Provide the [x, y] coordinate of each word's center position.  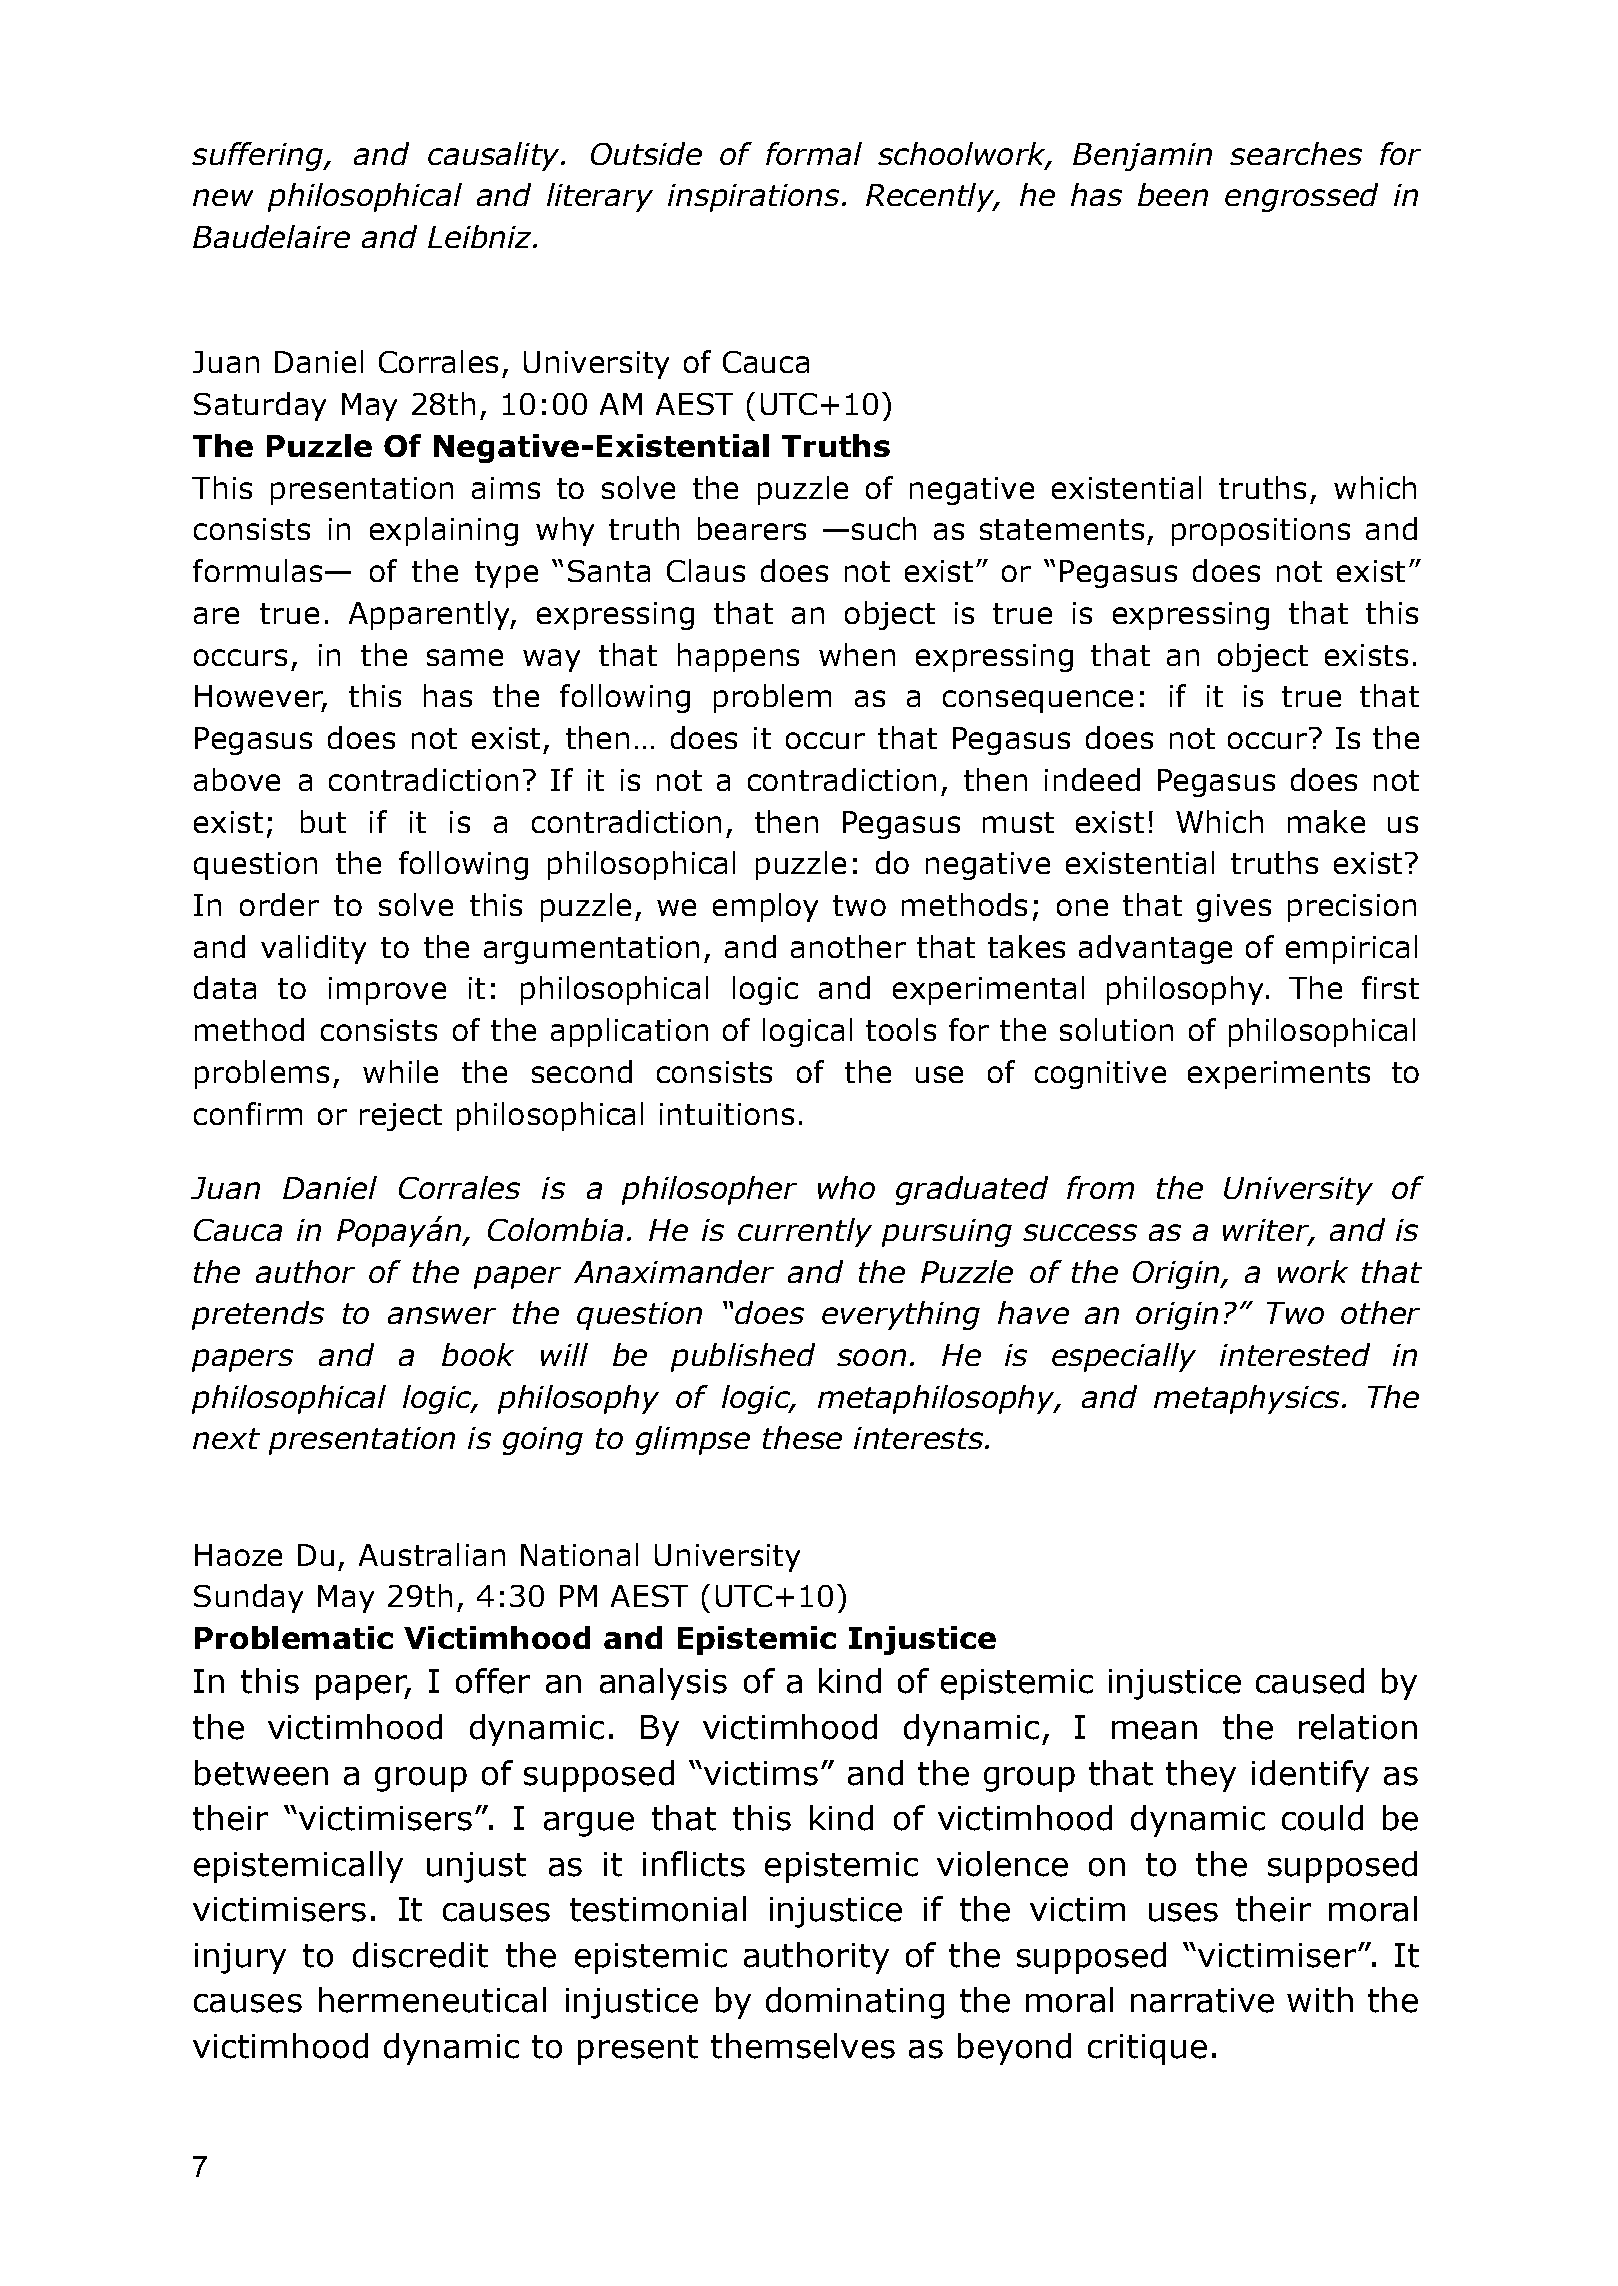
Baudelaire [271, 236]
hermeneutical [432, 2000]
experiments [1279, 1075]
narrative [1202, 2000]
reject [401, 1117]
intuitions [727, 1114]
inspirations [753, 198]
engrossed [1301, 197]
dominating [855, 2003]
